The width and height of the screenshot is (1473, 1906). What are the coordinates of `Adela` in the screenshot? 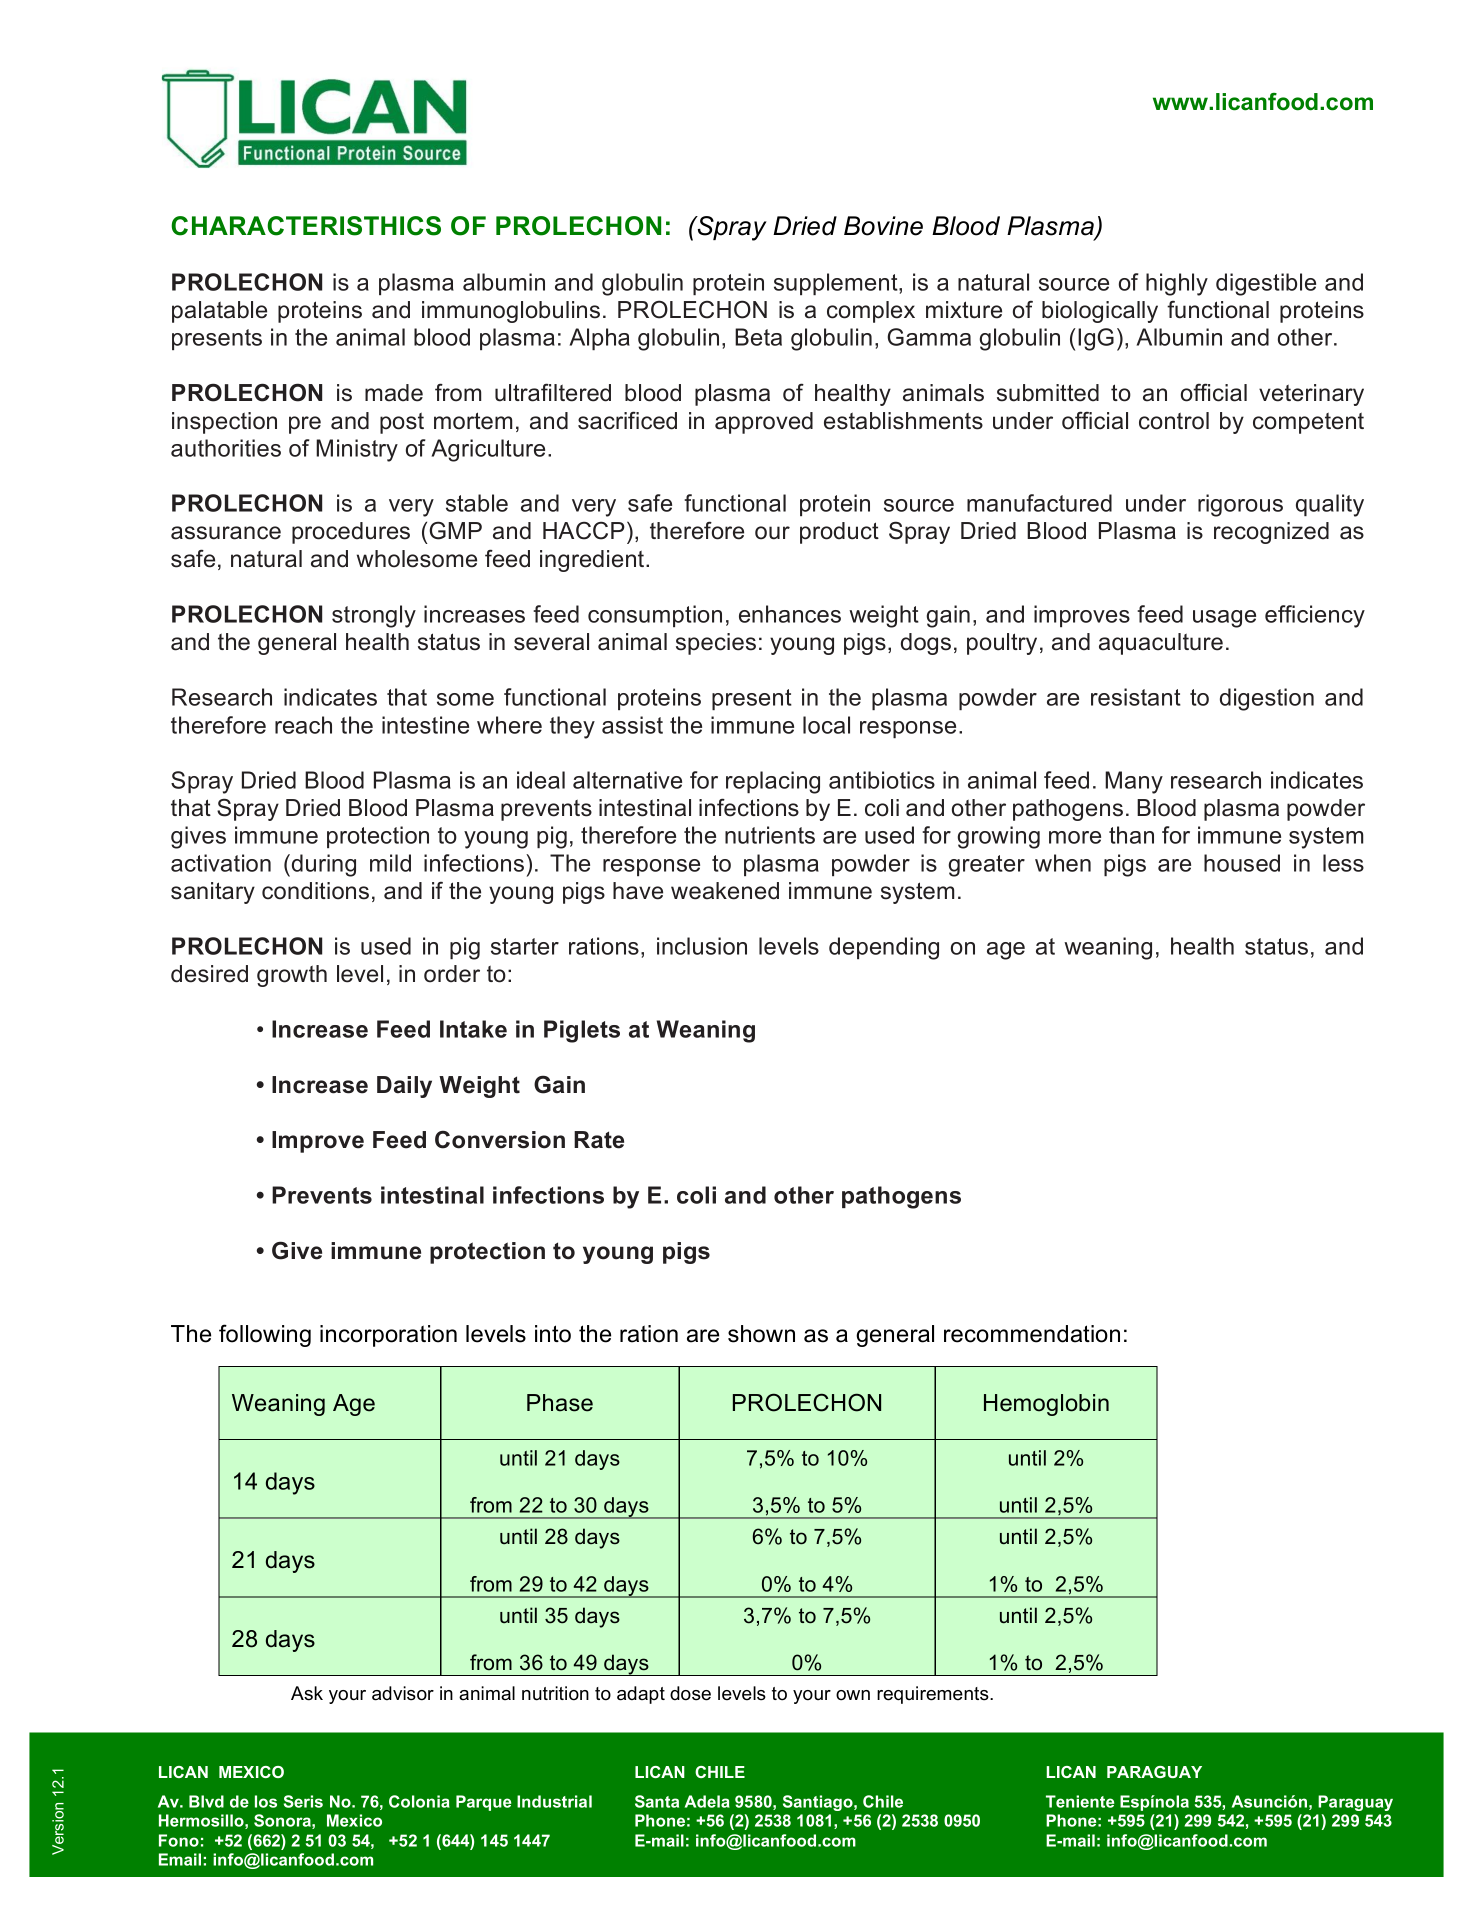 It's located at (707, 1801).
